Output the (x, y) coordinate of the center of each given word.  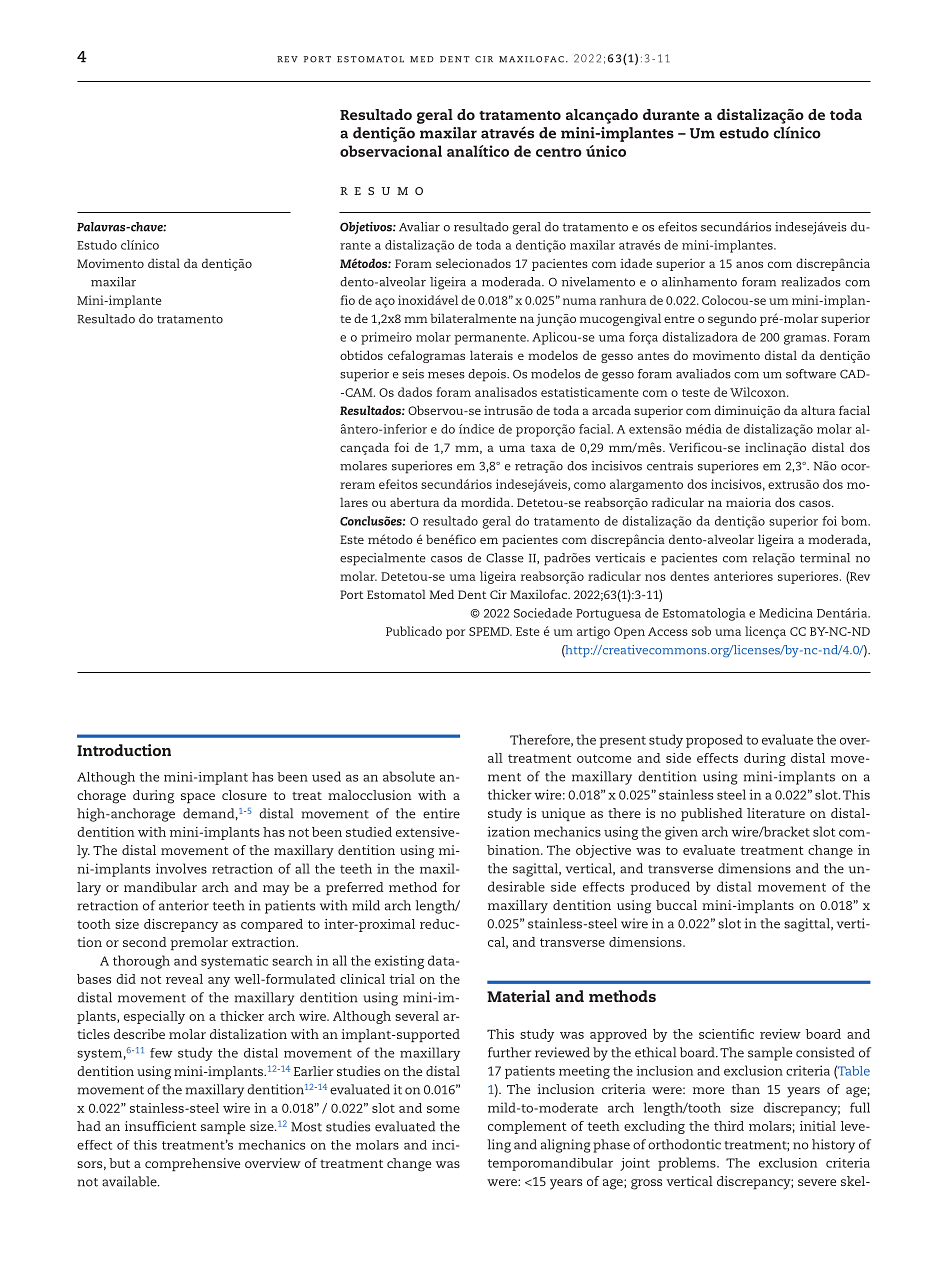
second (145, 942)
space (198, 798)
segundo (732, 319)
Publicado (414, 631)
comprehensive (192, 1164)
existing (399, 962)
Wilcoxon (759, 392)
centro (559, 152)
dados (415, 392)
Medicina (786, 613)
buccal (676, 905)
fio (348, 300)
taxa (543, 448)
